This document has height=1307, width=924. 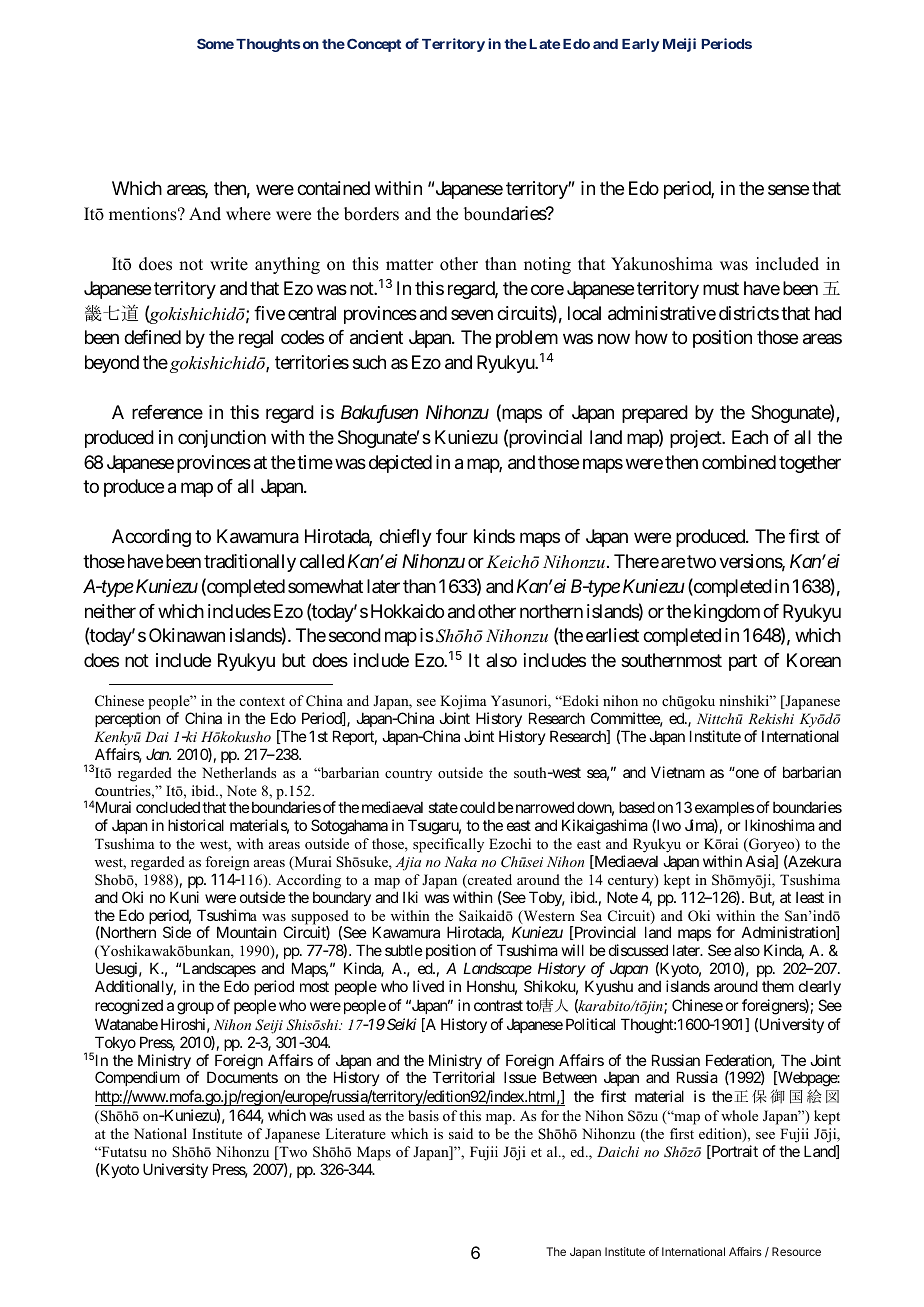 What do you see at coordinates (461, 1133) in the document?
I see `said` at bounding box center [461, 1133].
